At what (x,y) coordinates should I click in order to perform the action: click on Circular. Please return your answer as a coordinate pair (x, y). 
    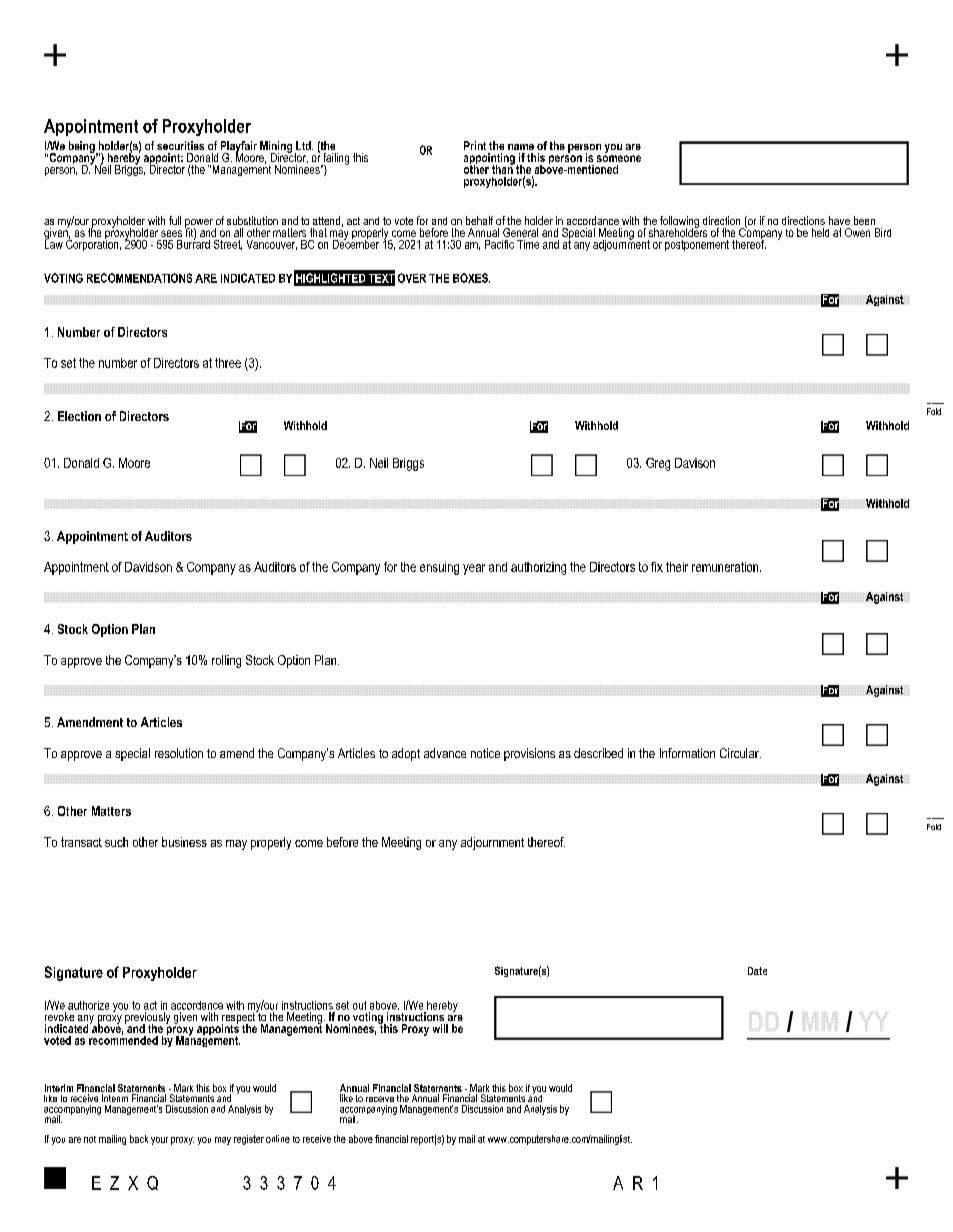
    Looking at the image, I should click on (740, 753).
